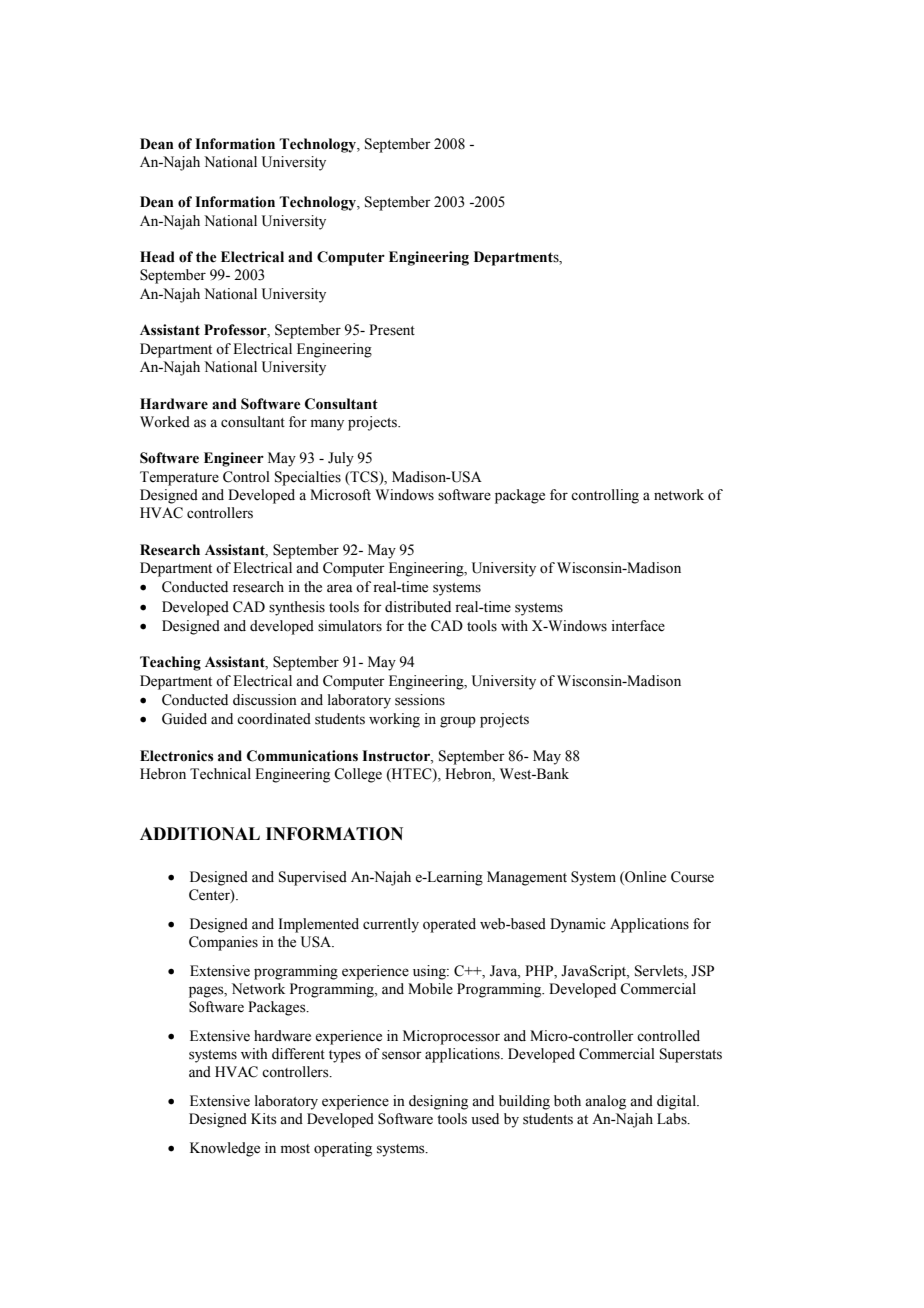 The width and height of the image is (924, 1308). What do you see at coordinates (157, 257) in the image?
I see `Head` at bounding box center [157, 257].
